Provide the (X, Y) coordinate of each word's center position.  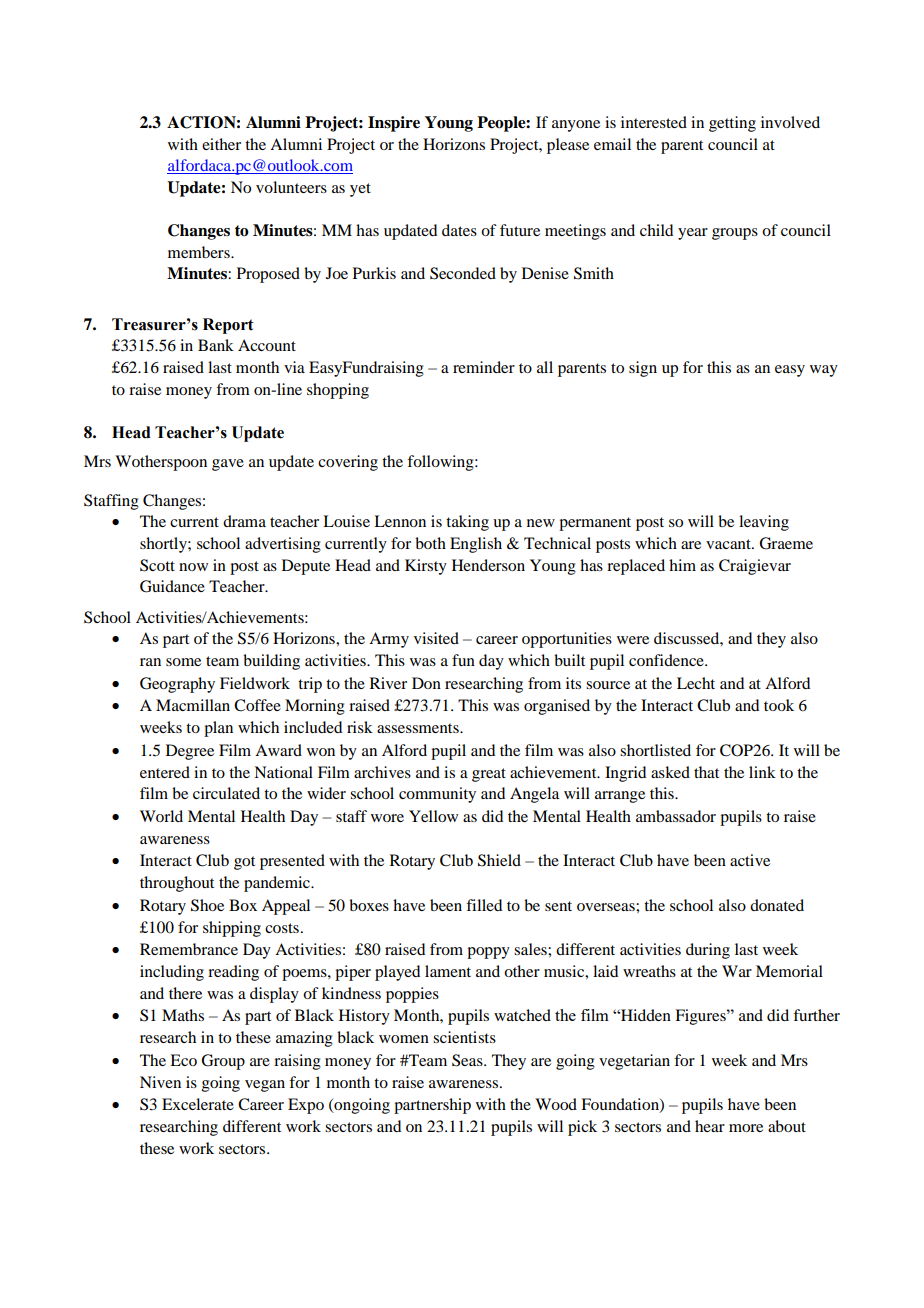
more (746, 1128)
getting (732, 124)
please (568, 146)
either (221, 144)
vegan (265, 1086)
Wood (556, 1104)
